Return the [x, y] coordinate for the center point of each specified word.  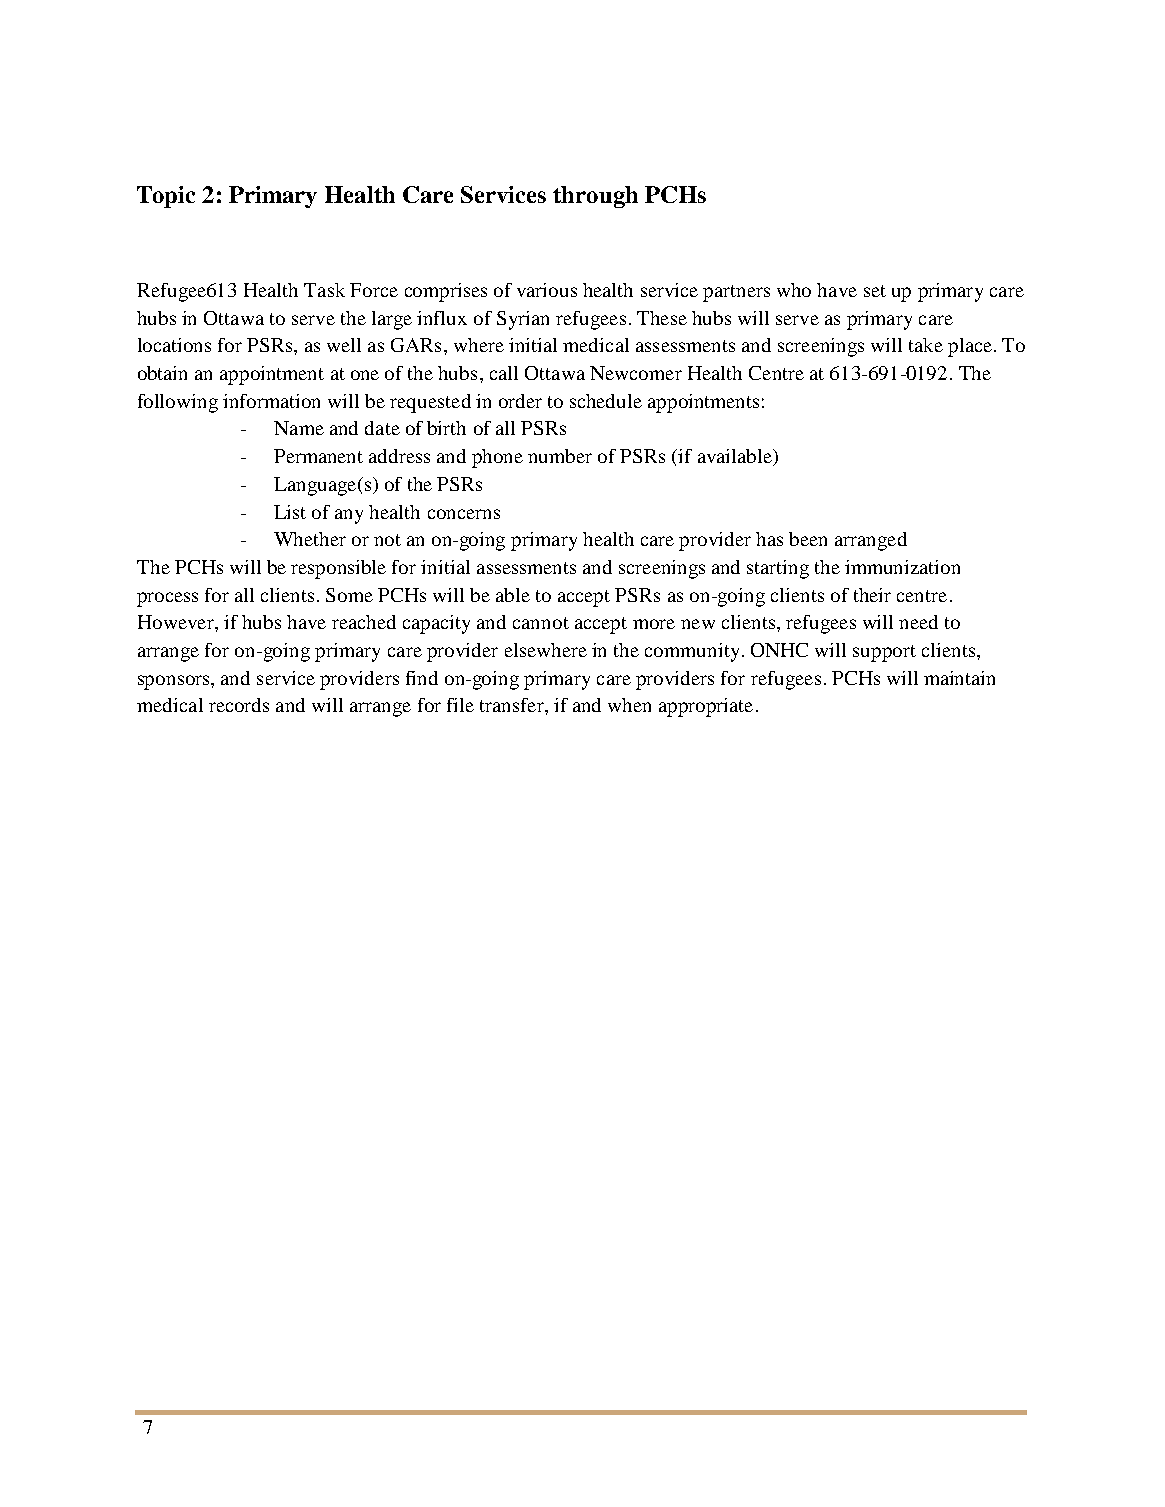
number [560, 456]
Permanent [318, 456]
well [344, 345]
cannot [541, 623]
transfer [513, 705]
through [595, 197]
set [875, 291]
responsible [338, 569]
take [926, 345]
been [808, 539]
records [239, 705]
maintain [959, 678]
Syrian [523, 320]
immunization [902, 567]
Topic [166, 197]
